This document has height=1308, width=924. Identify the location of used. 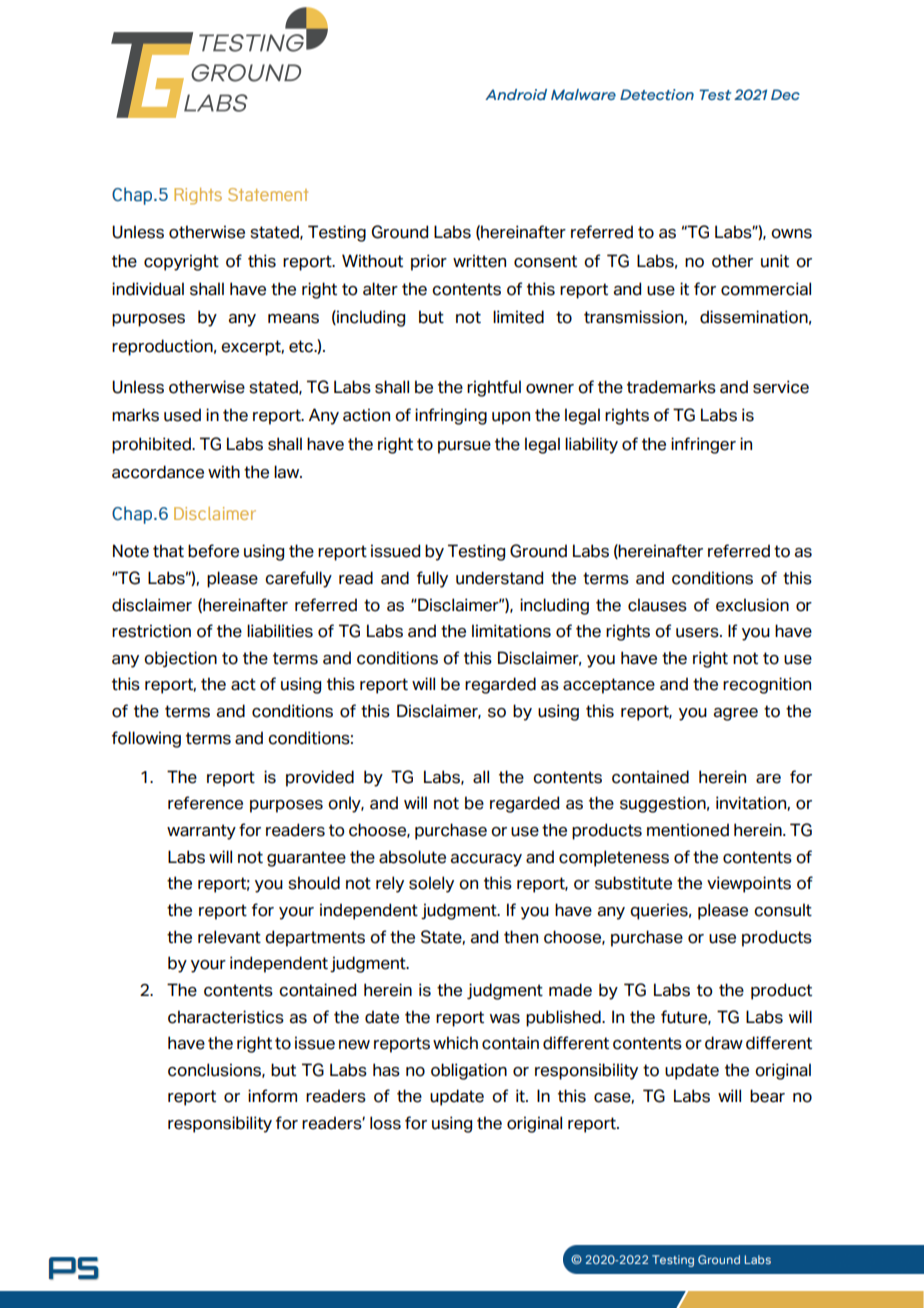
(182, 415).
